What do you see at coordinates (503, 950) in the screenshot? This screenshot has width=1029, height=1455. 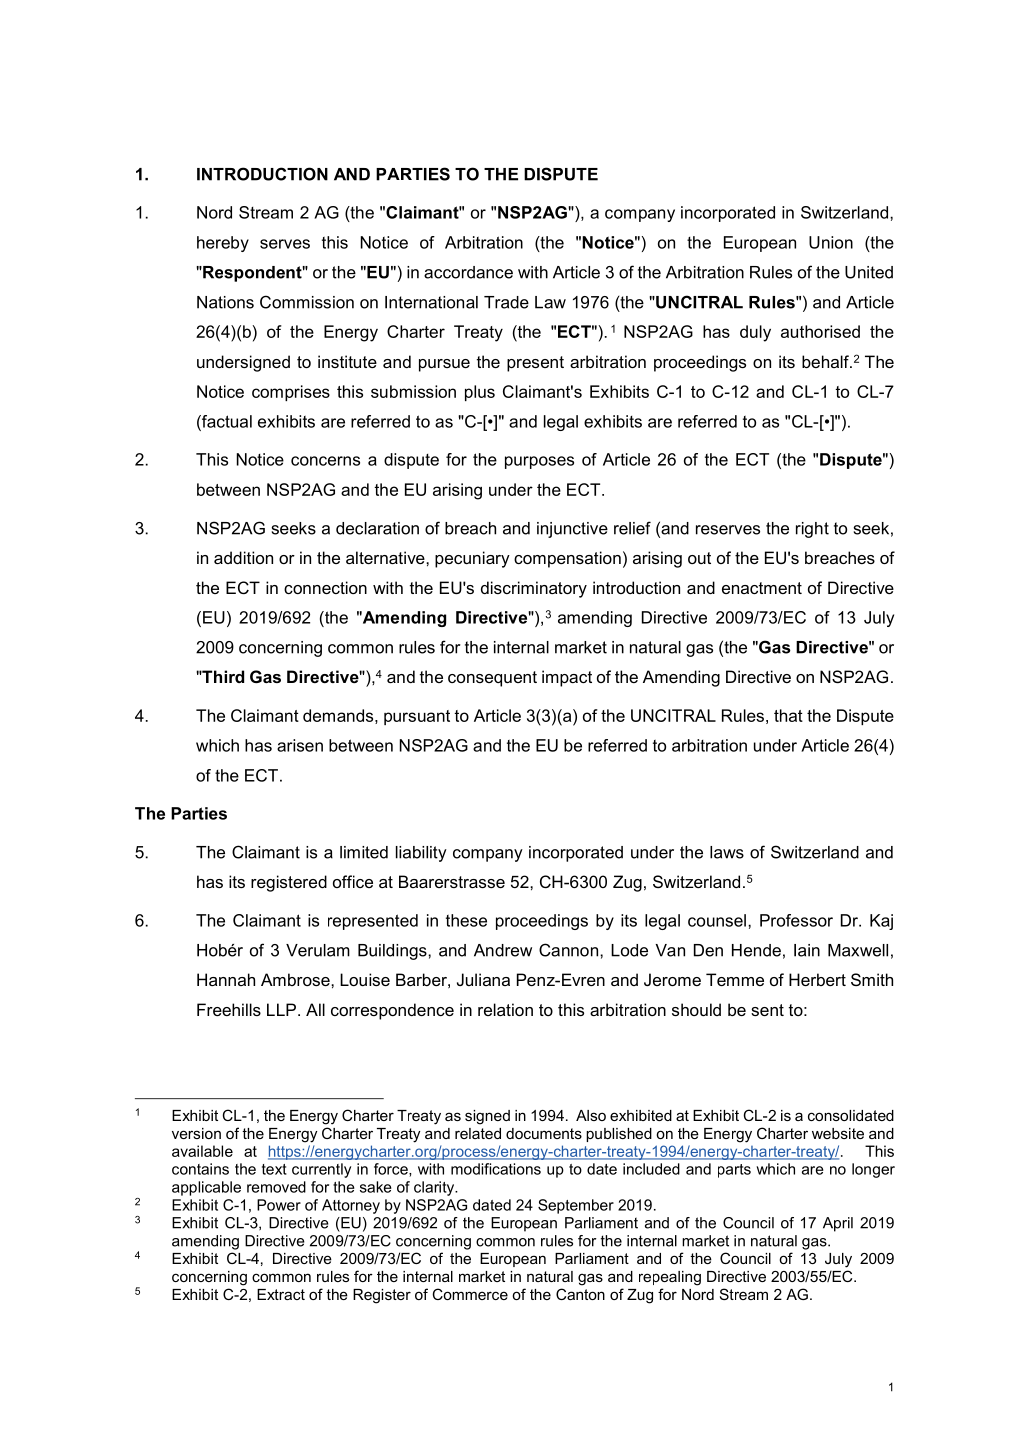 I see `Andrew` at bounding box center [503, 950].
